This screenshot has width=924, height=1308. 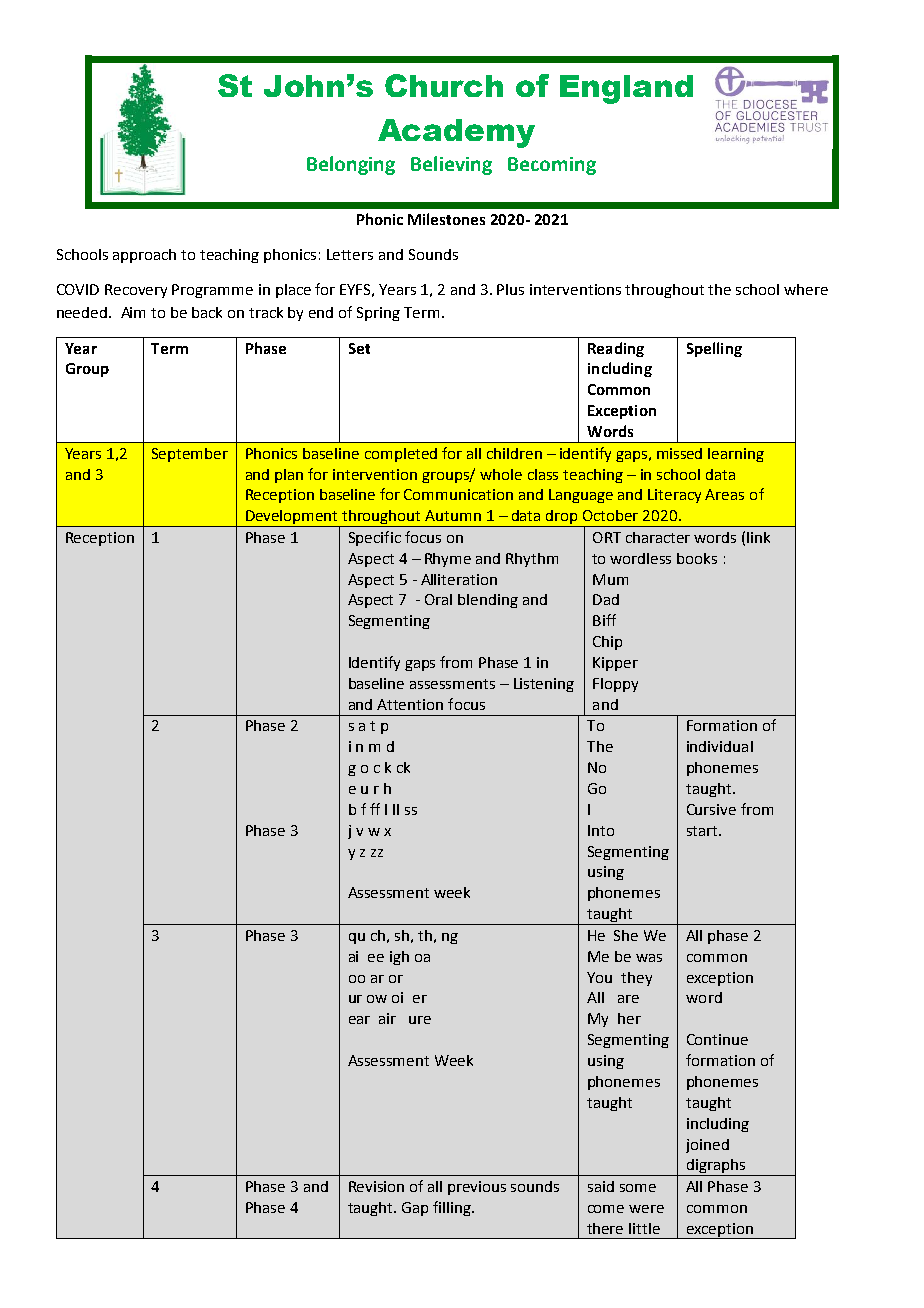 What do you see at coordinates (144, 256) in the screenshot?
I see `approach` at bounding box center [144, 256].
